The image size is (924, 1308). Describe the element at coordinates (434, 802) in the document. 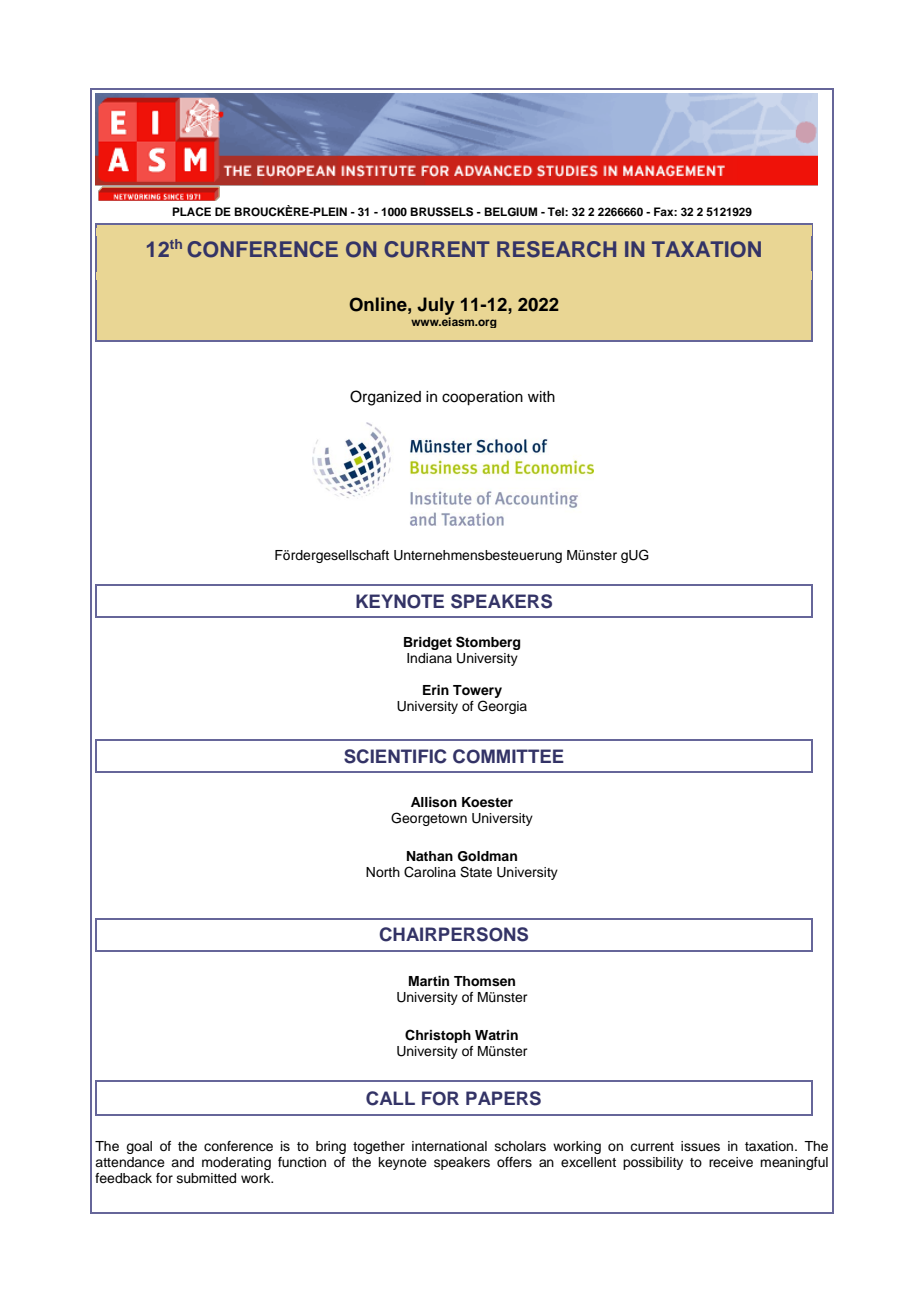

I see `Allison` at that location.
